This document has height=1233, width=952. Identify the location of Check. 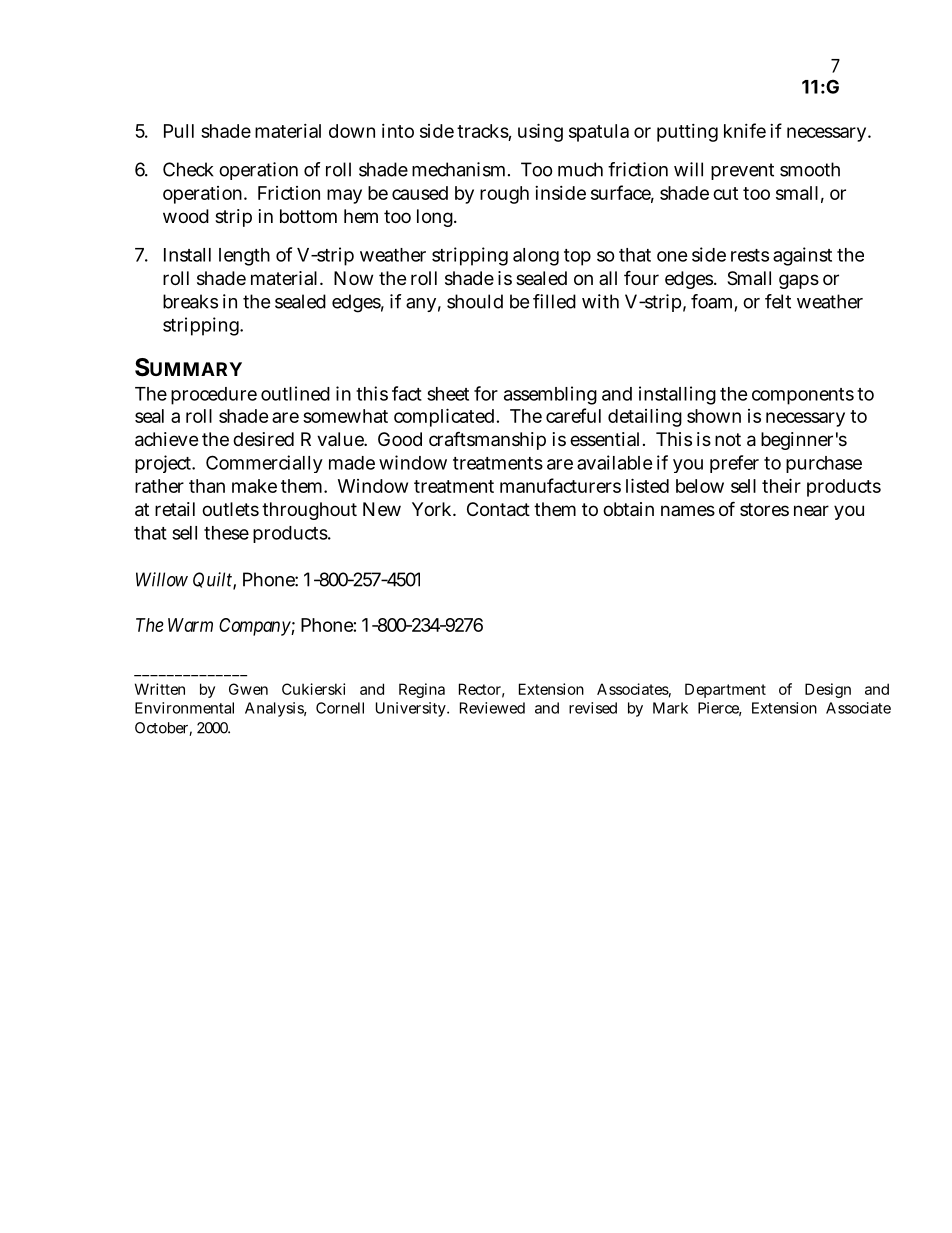
(188, 169).
